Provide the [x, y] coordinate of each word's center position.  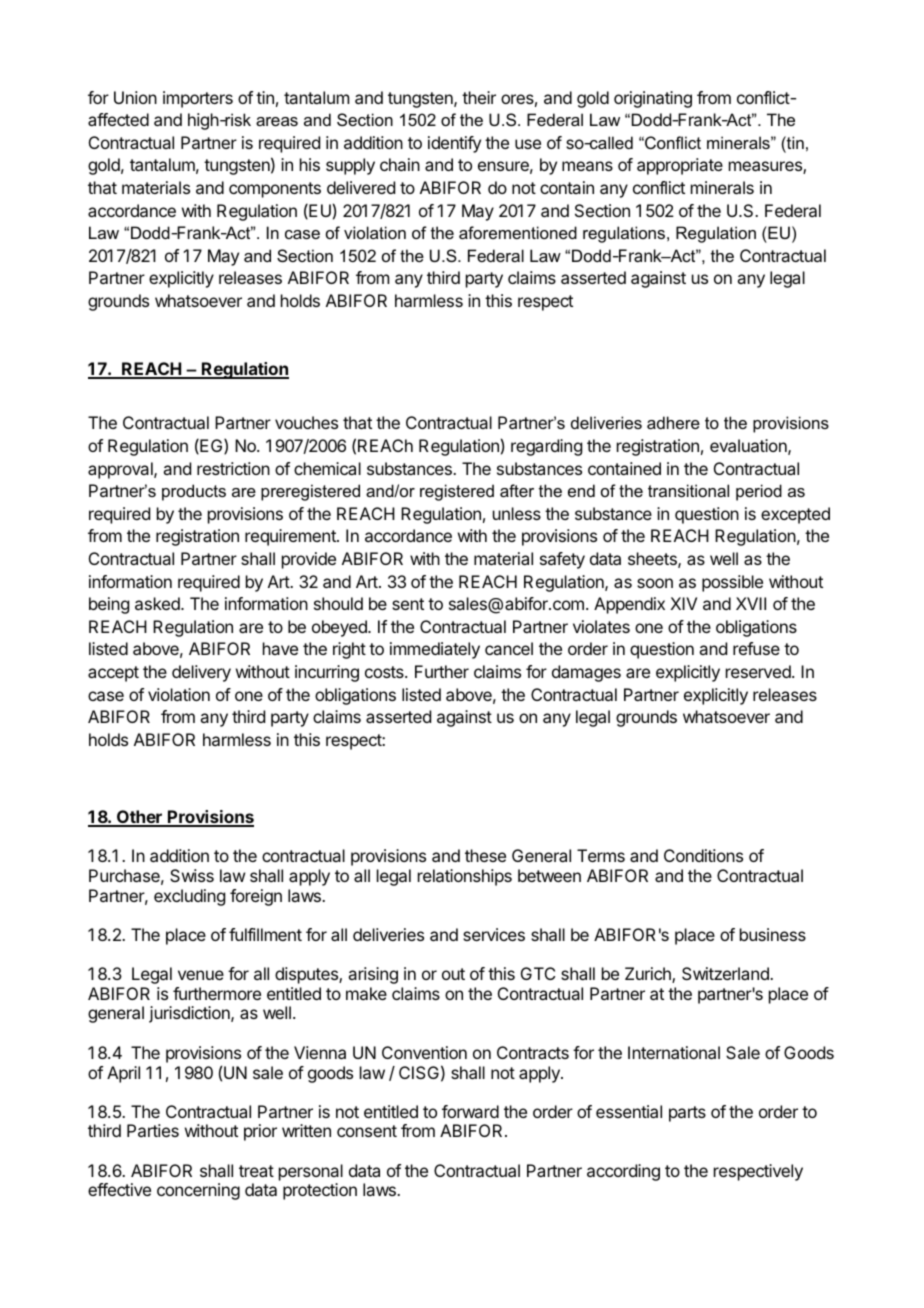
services [494, 934]
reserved [759, 671]
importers [198, 99]
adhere [673, 422]
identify [454, 144]
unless [517, 513]
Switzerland [726, 973]
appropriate [680, 166]
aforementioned [518, 232]
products [194, 492]
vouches [306, 422]
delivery [201, 673]
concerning [198, 1191]
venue [201, 975]
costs [385, 672]
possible [732, 583]
